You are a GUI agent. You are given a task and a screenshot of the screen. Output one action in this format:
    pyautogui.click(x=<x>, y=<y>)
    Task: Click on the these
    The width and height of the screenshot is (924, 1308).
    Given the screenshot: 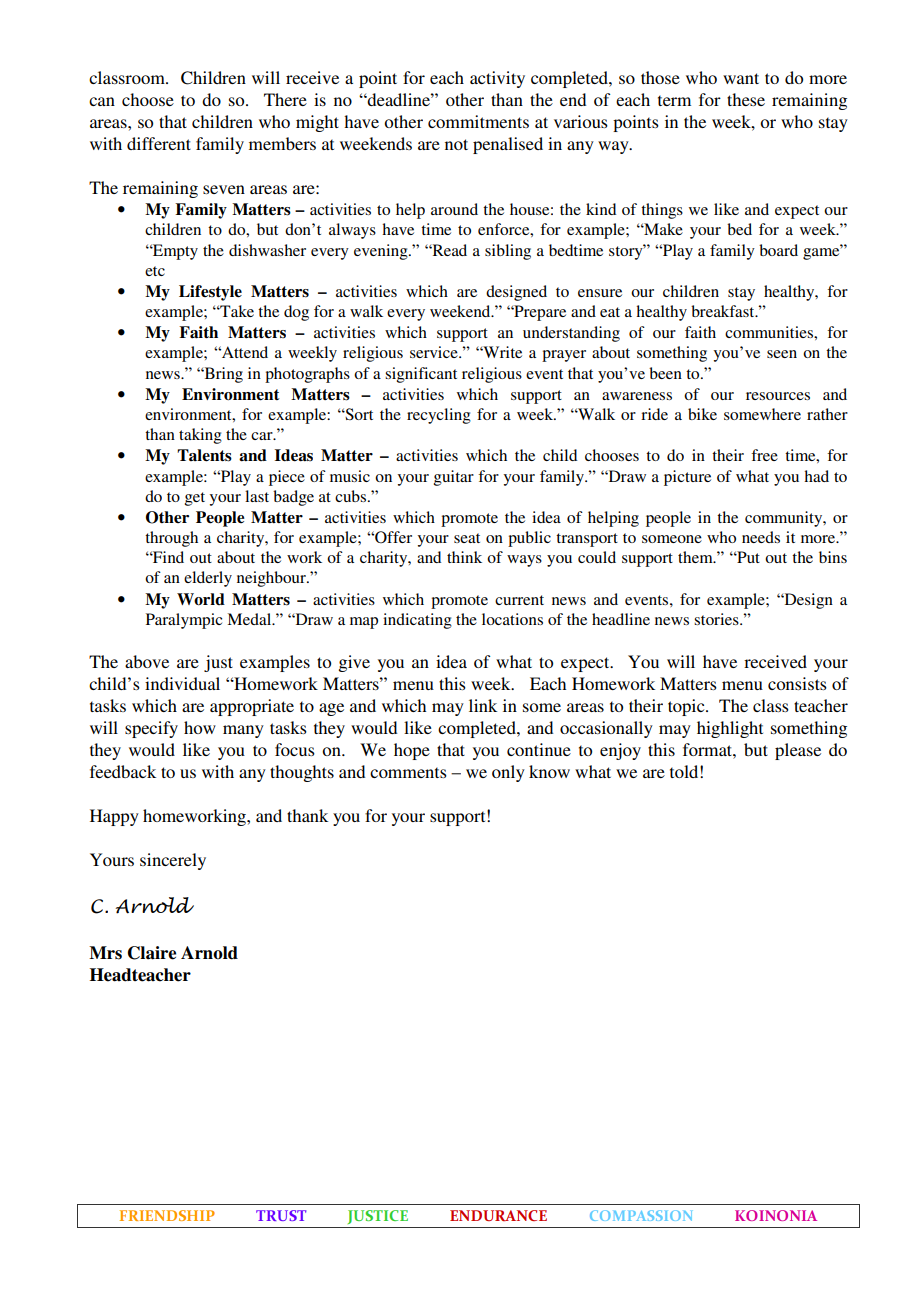 What is the action you would take?
    pyautogui.click(x=746, y=99)
